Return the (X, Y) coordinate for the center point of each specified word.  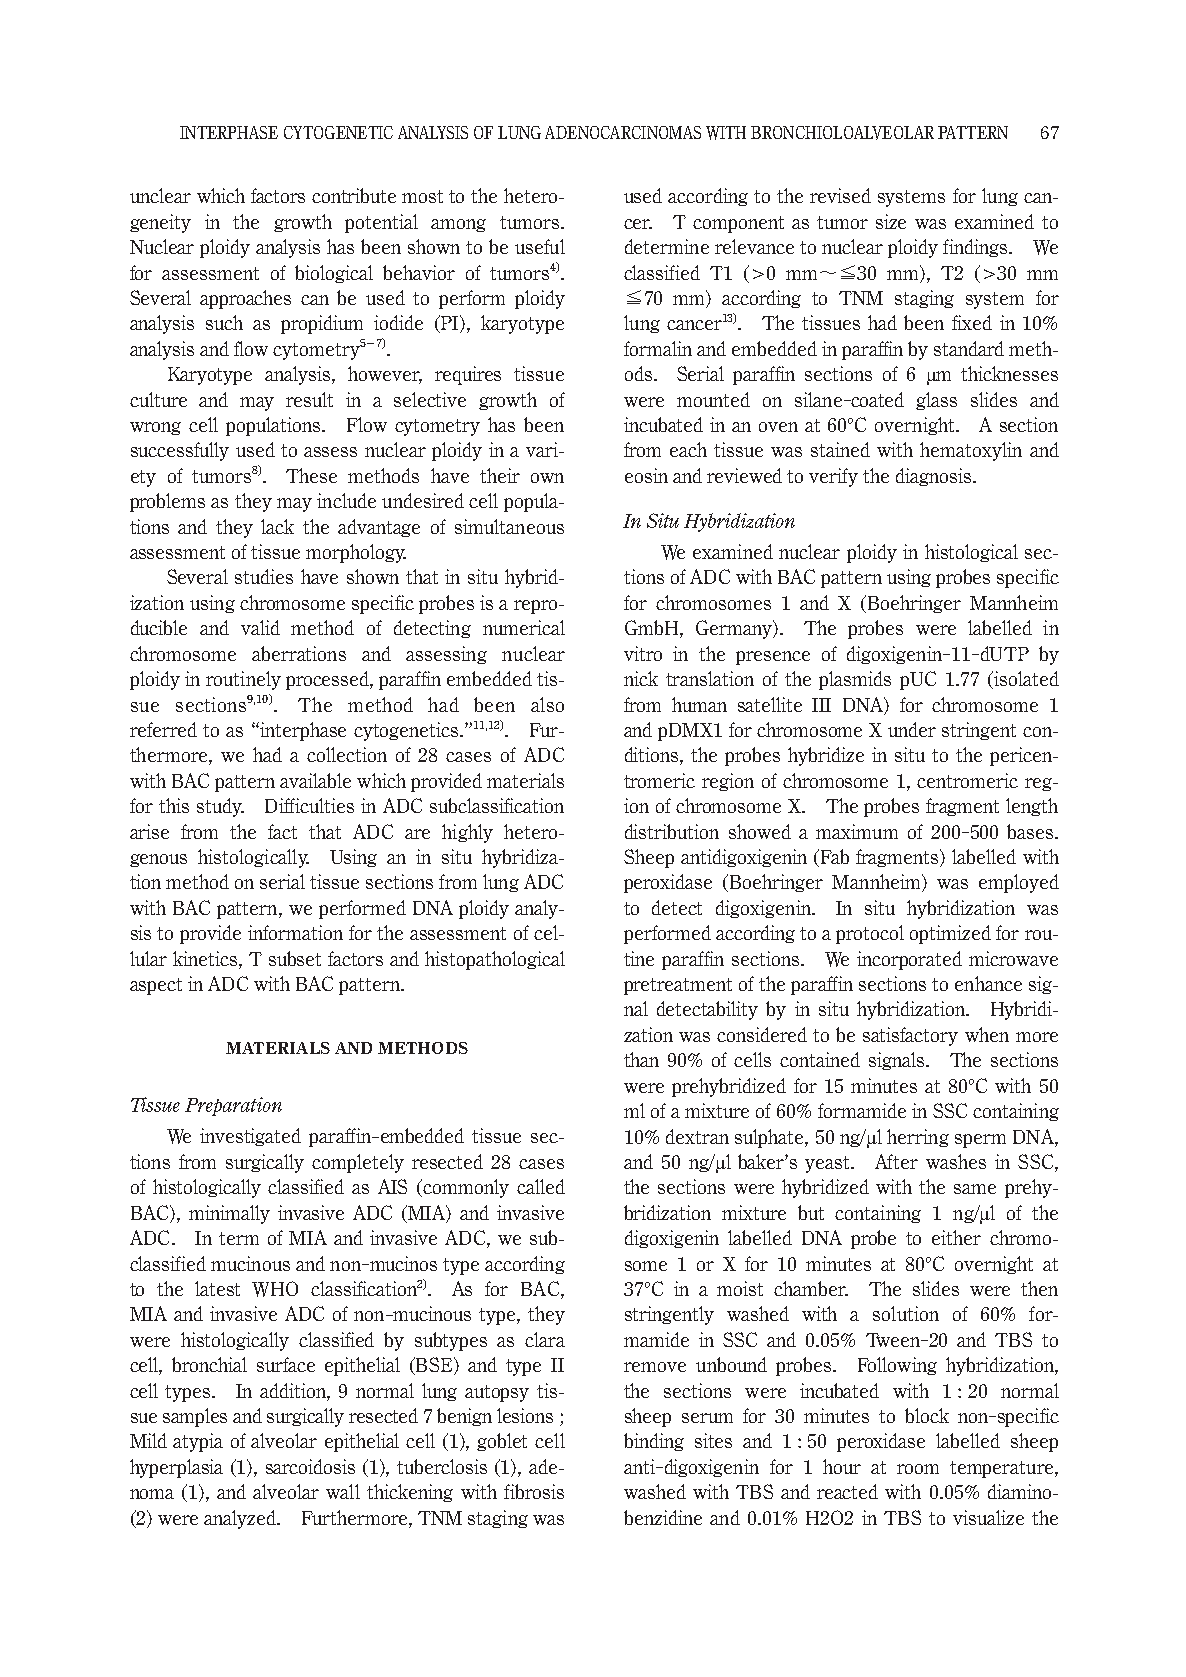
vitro (643, 653)
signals (896, 1061)
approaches (245, 299)
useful (540, 246)
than (641, 1059)
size (891, 221)
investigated (250, 1137)
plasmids (855, 680)
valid (260, 627)
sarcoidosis (310, 1466)
